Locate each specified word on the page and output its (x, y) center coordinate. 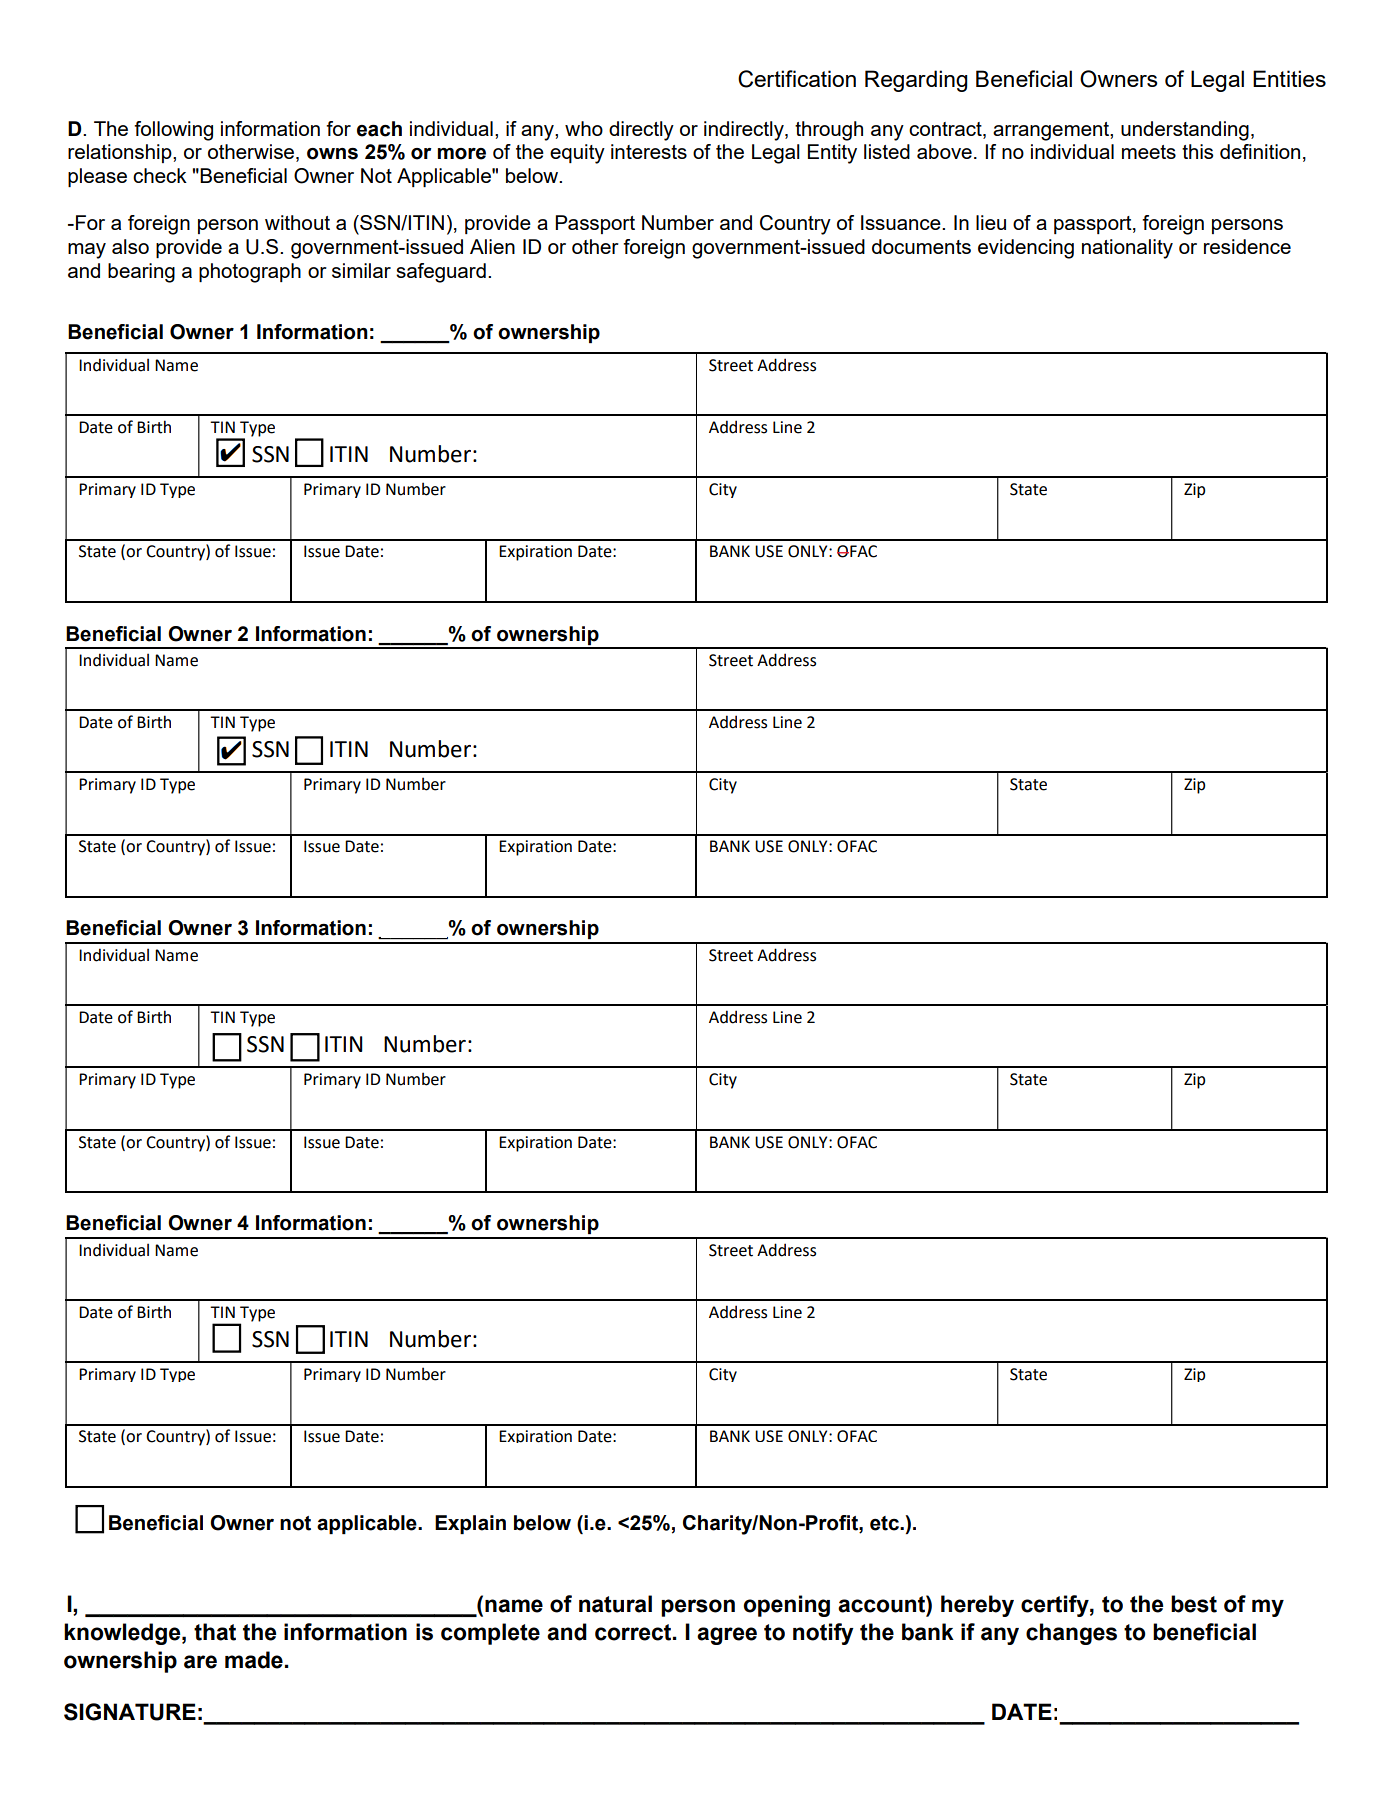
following (173, 131)
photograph (250, 273)
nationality (1127, 249)
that (215, 1632)
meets (1149, 152)
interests (649, 151)
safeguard (441, 273)
